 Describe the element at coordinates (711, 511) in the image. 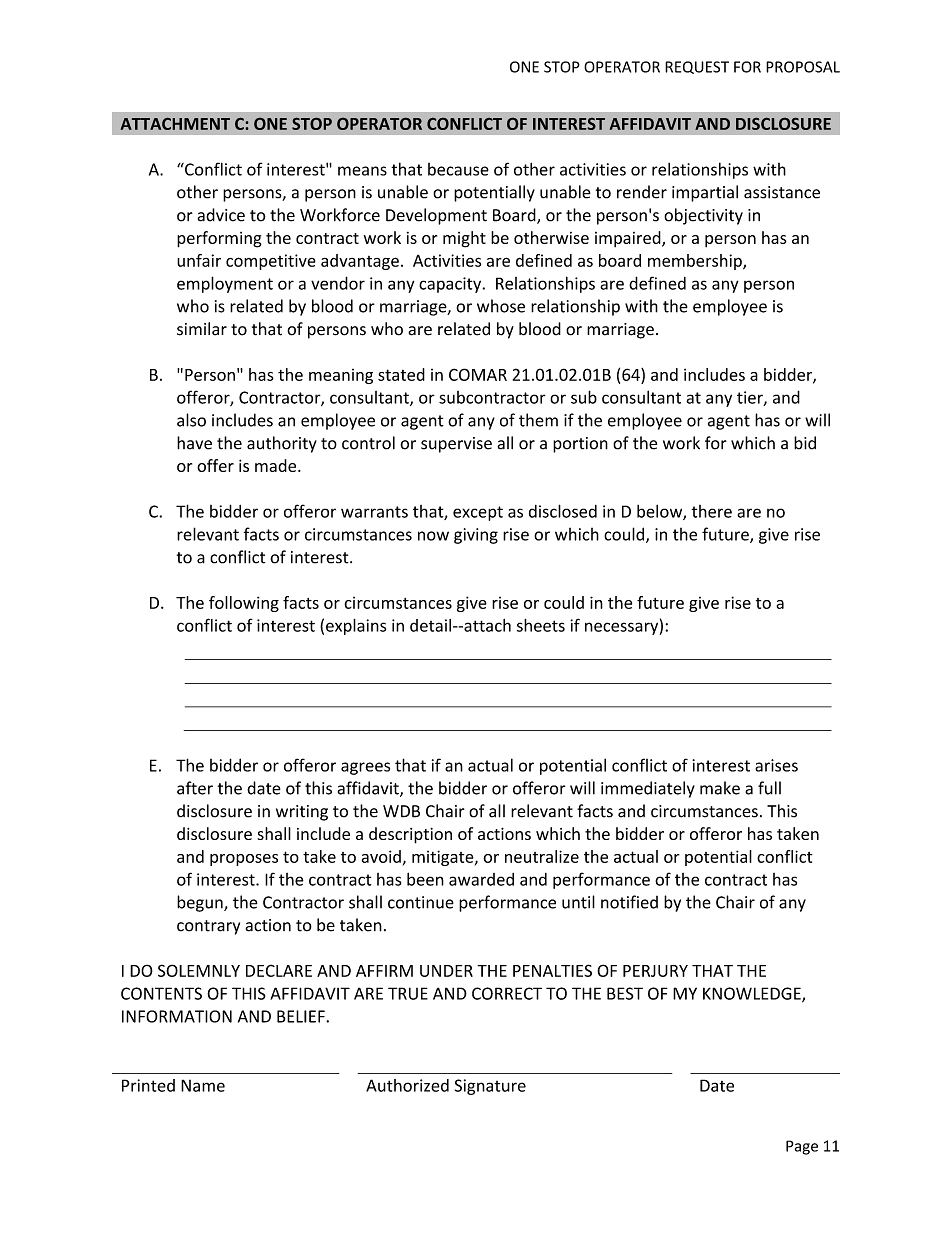

I see `there` at that location.
